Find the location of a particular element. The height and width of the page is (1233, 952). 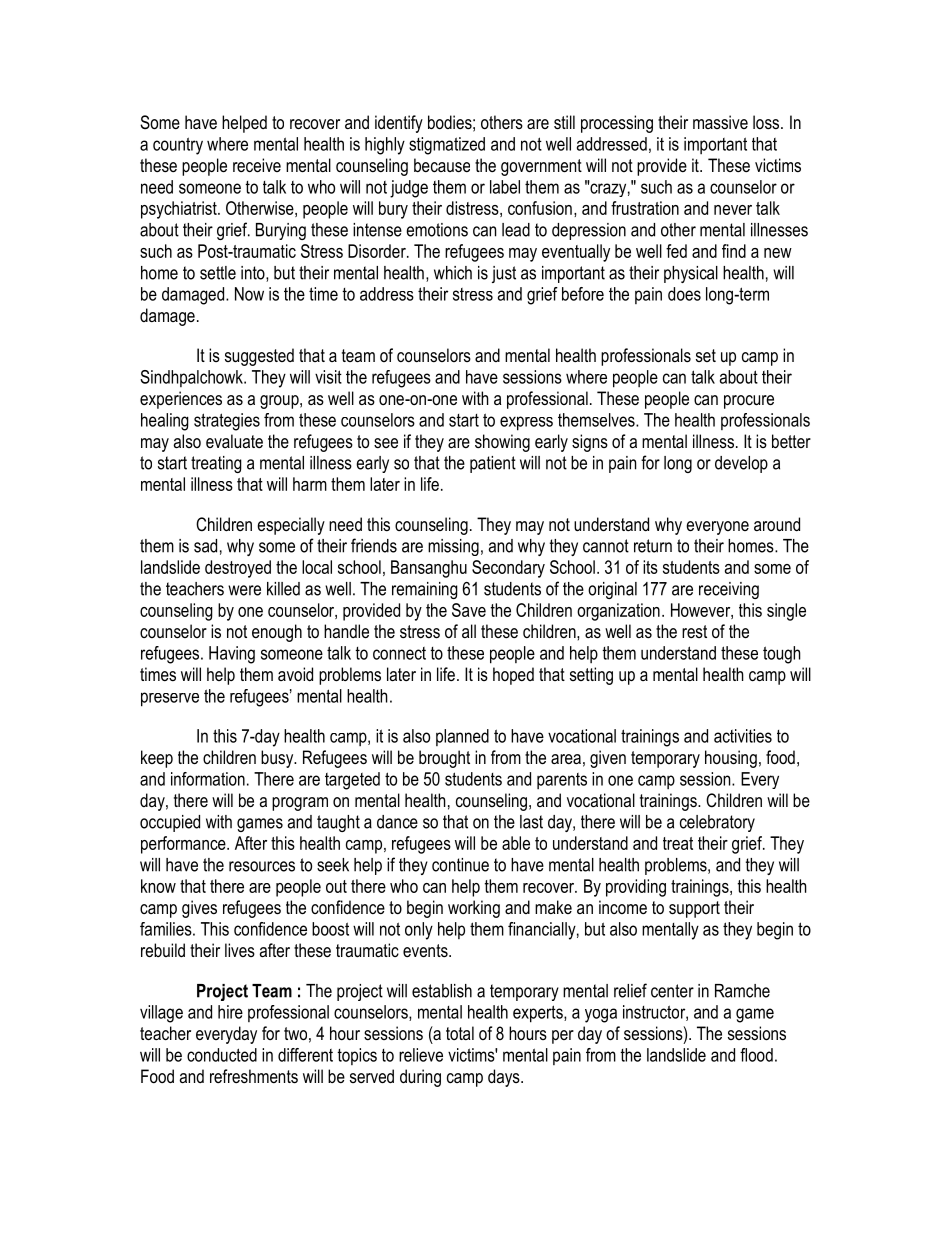

hoped is located at coordinates (513, 676).
